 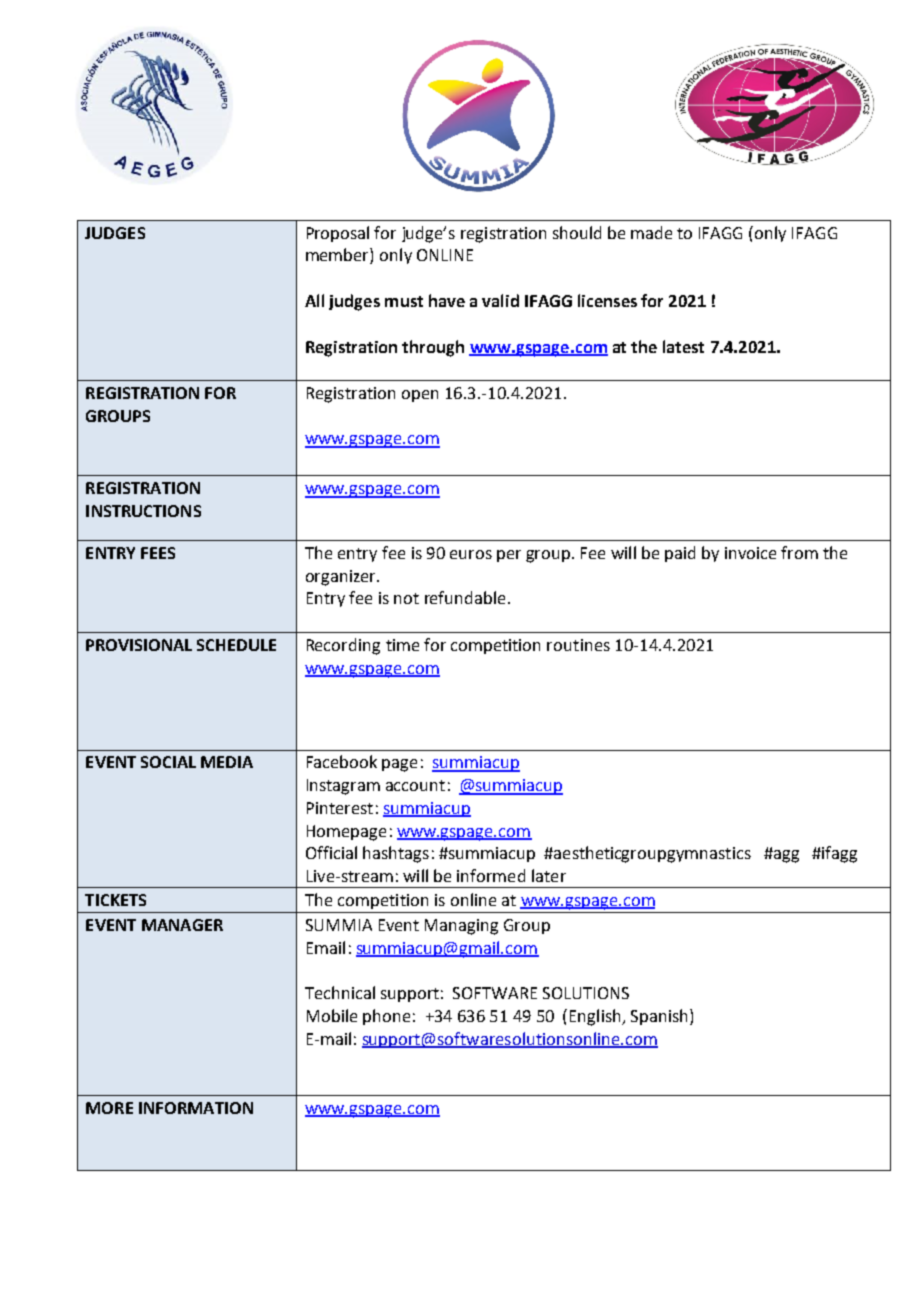 What do you see at coordinates (158, 553) in the screenshot?
I see `FEES` at bounding box center [158, 553].
